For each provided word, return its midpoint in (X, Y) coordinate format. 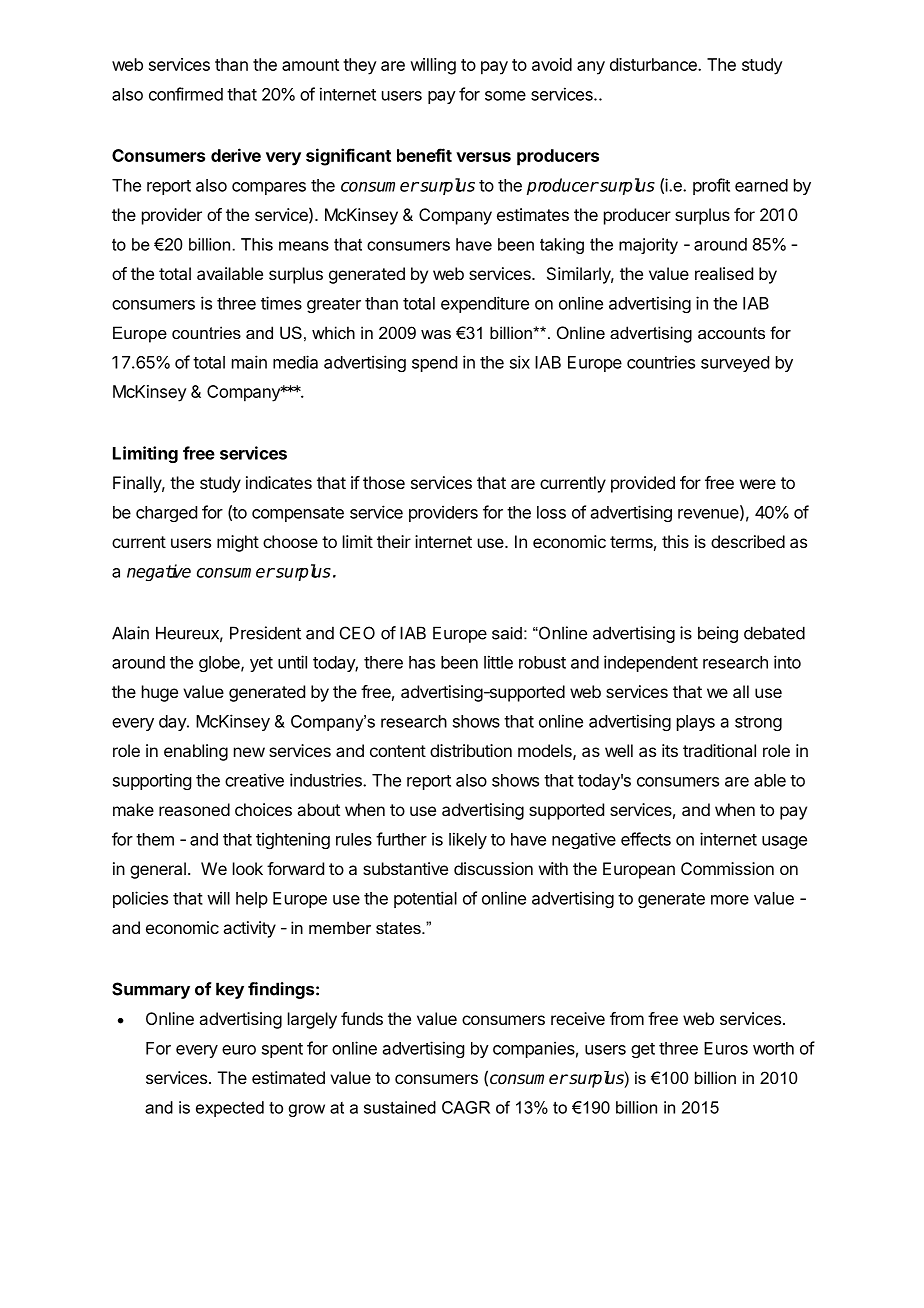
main (249, 362)
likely (468, 840)
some (505, 96)
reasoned (194, 809)
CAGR (466, 1107)
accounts (731, 333)
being (718, 634)
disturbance (654, 64)
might (238, 543)
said (507, 633)
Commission (727, 868)
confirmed (186, 94)
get (643, 1050)
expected (230, 1109)
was (436, 334)
